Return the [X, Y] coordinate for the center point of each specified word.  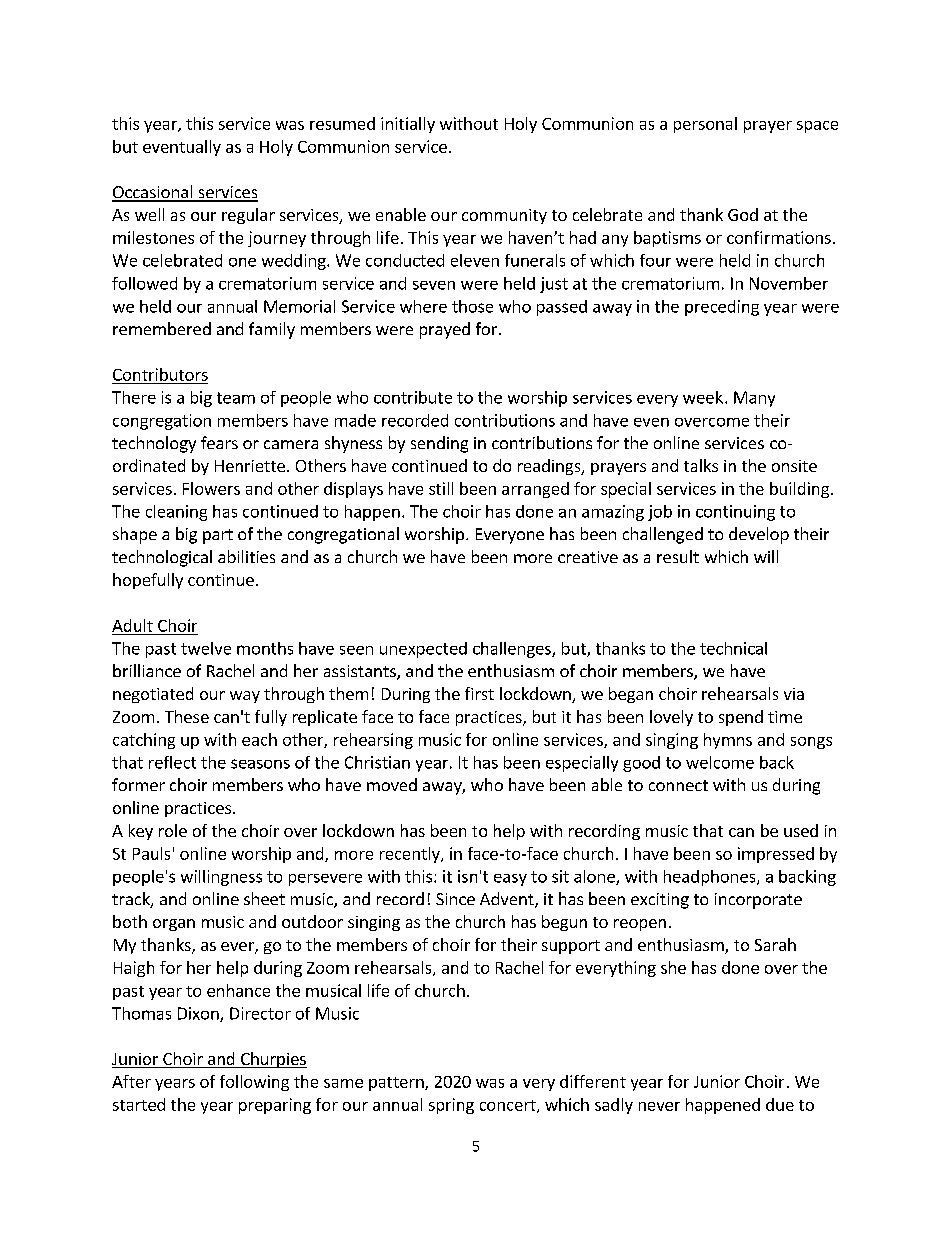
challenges [513, 650]
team [236, 398]
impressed [776, 855]
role [173, 830]
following [254, 1083]
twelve [206, 648]
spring [451, 1106]
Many [754, 399]
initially [408, 125]
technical [733, 648]
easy [510, 880]
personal [705, 125]
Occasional [153, 193]
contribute [413, 397]
